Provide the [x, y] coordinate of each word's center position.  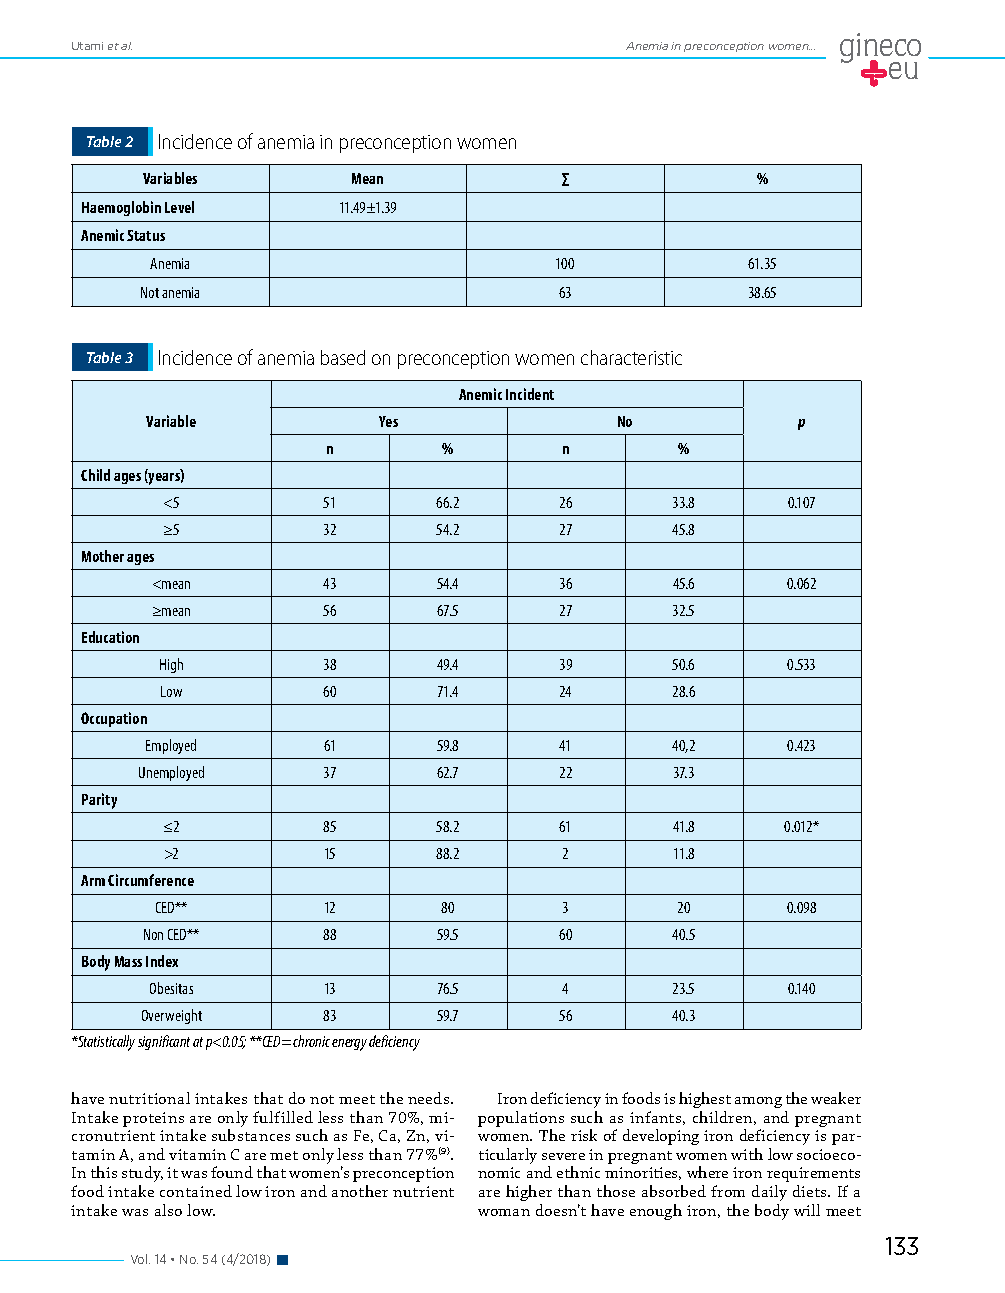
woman [504, 1212]
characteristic [631, 357]
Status [146, 235]
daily [769, 1193]
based [343, 357]
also [168, 1210]
